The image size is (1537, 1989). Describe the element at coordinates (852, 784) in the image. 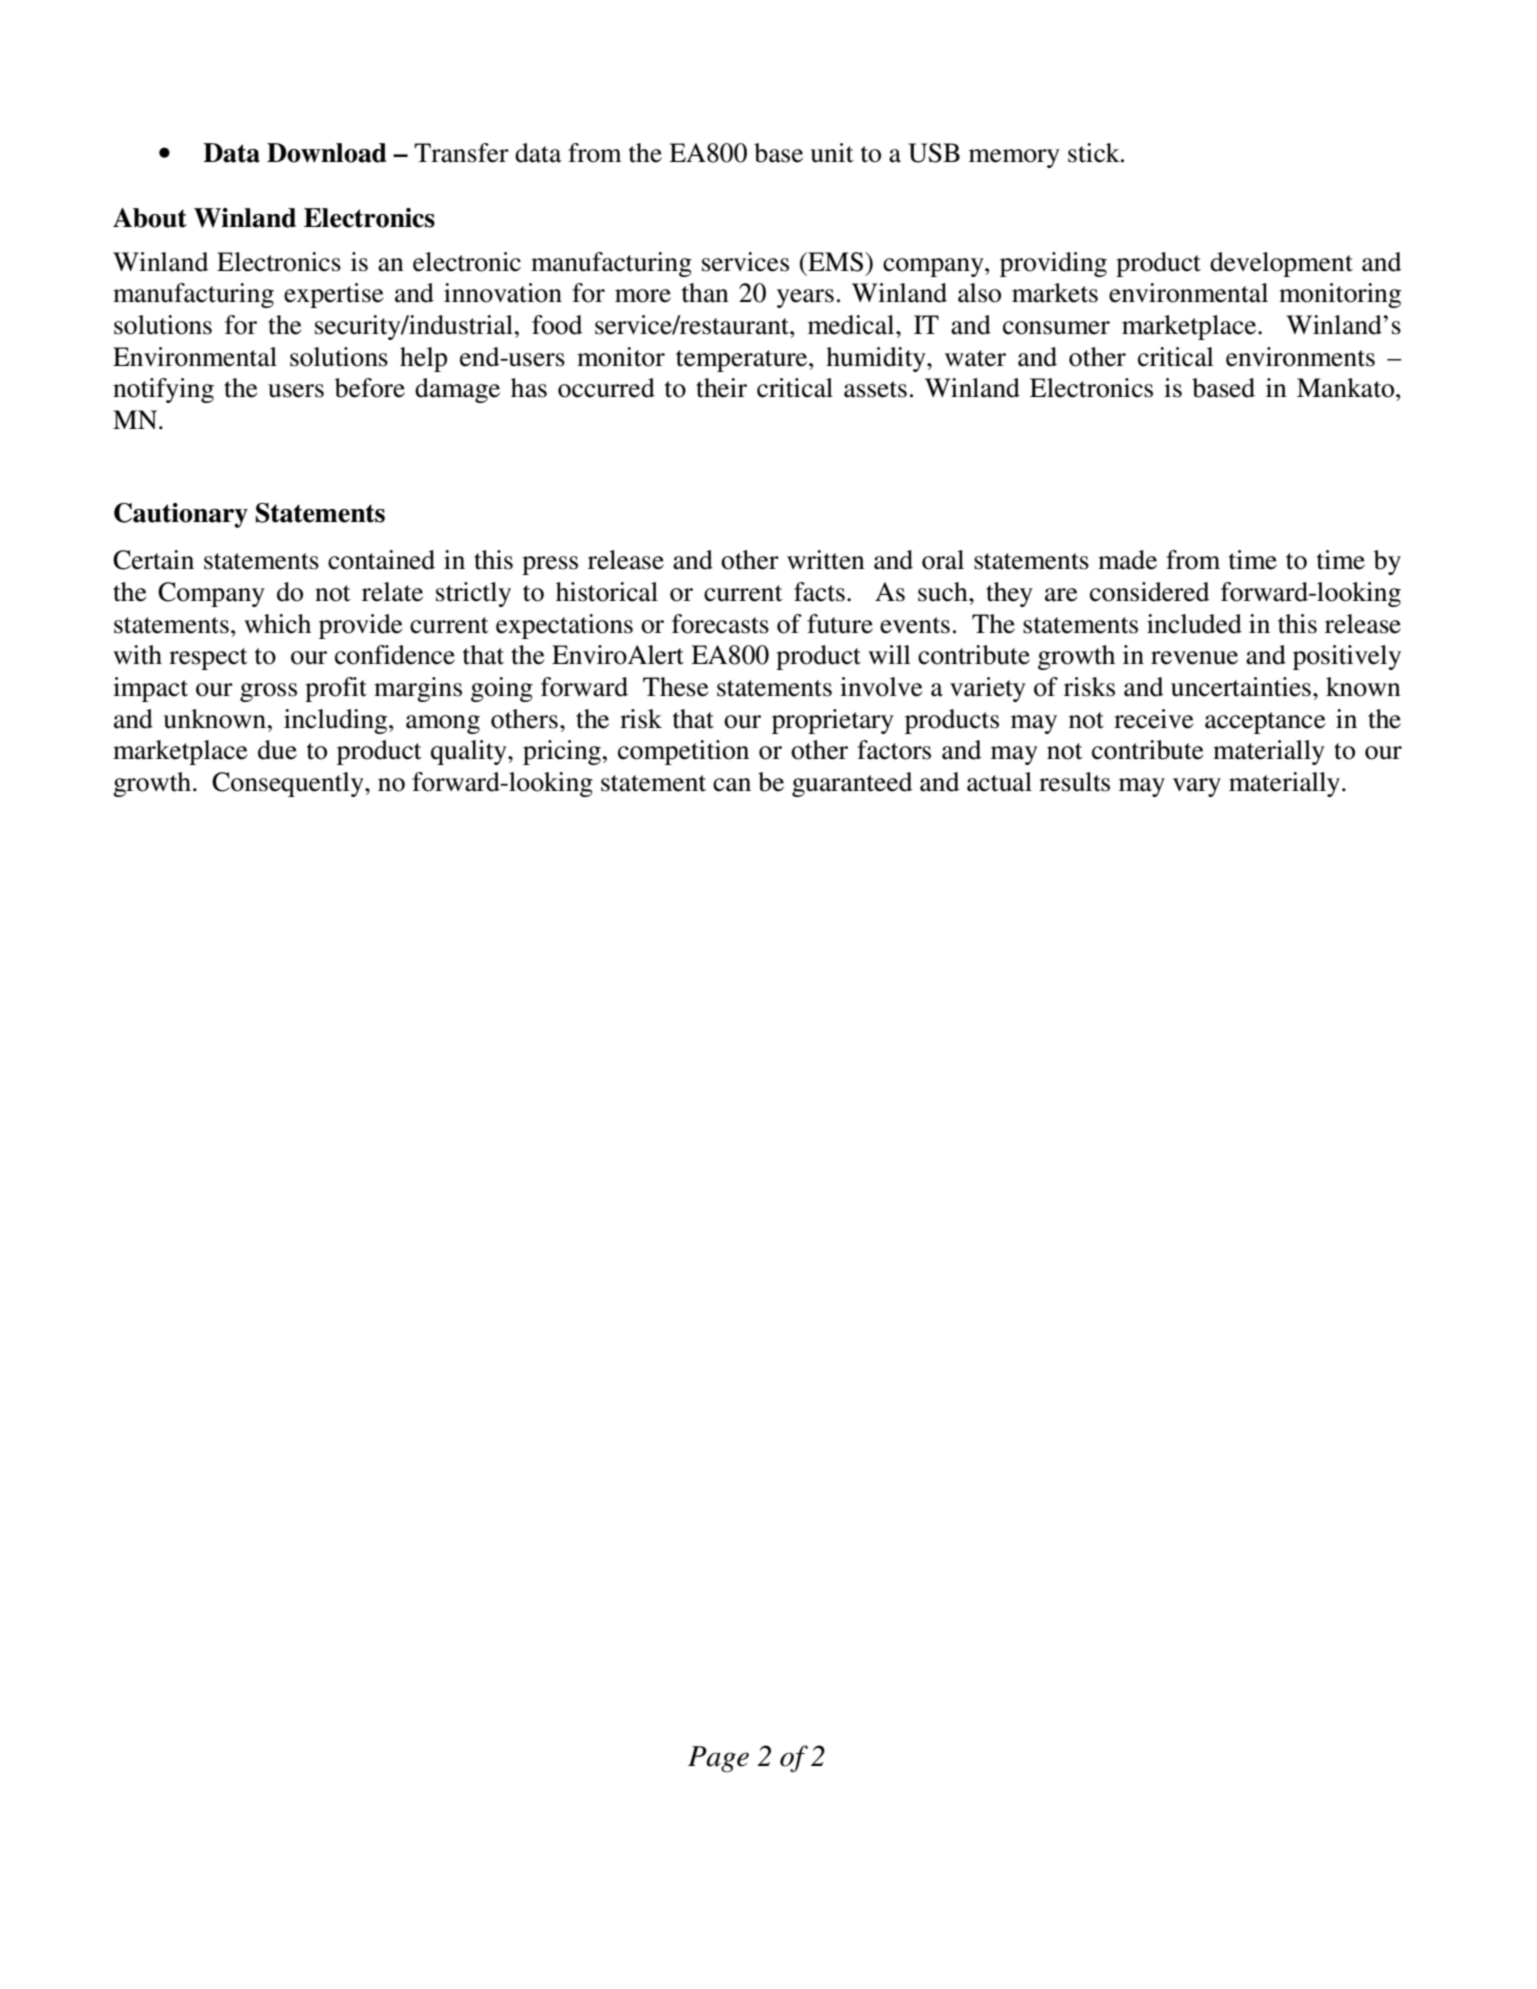

I see `guaranteed` at that location.
